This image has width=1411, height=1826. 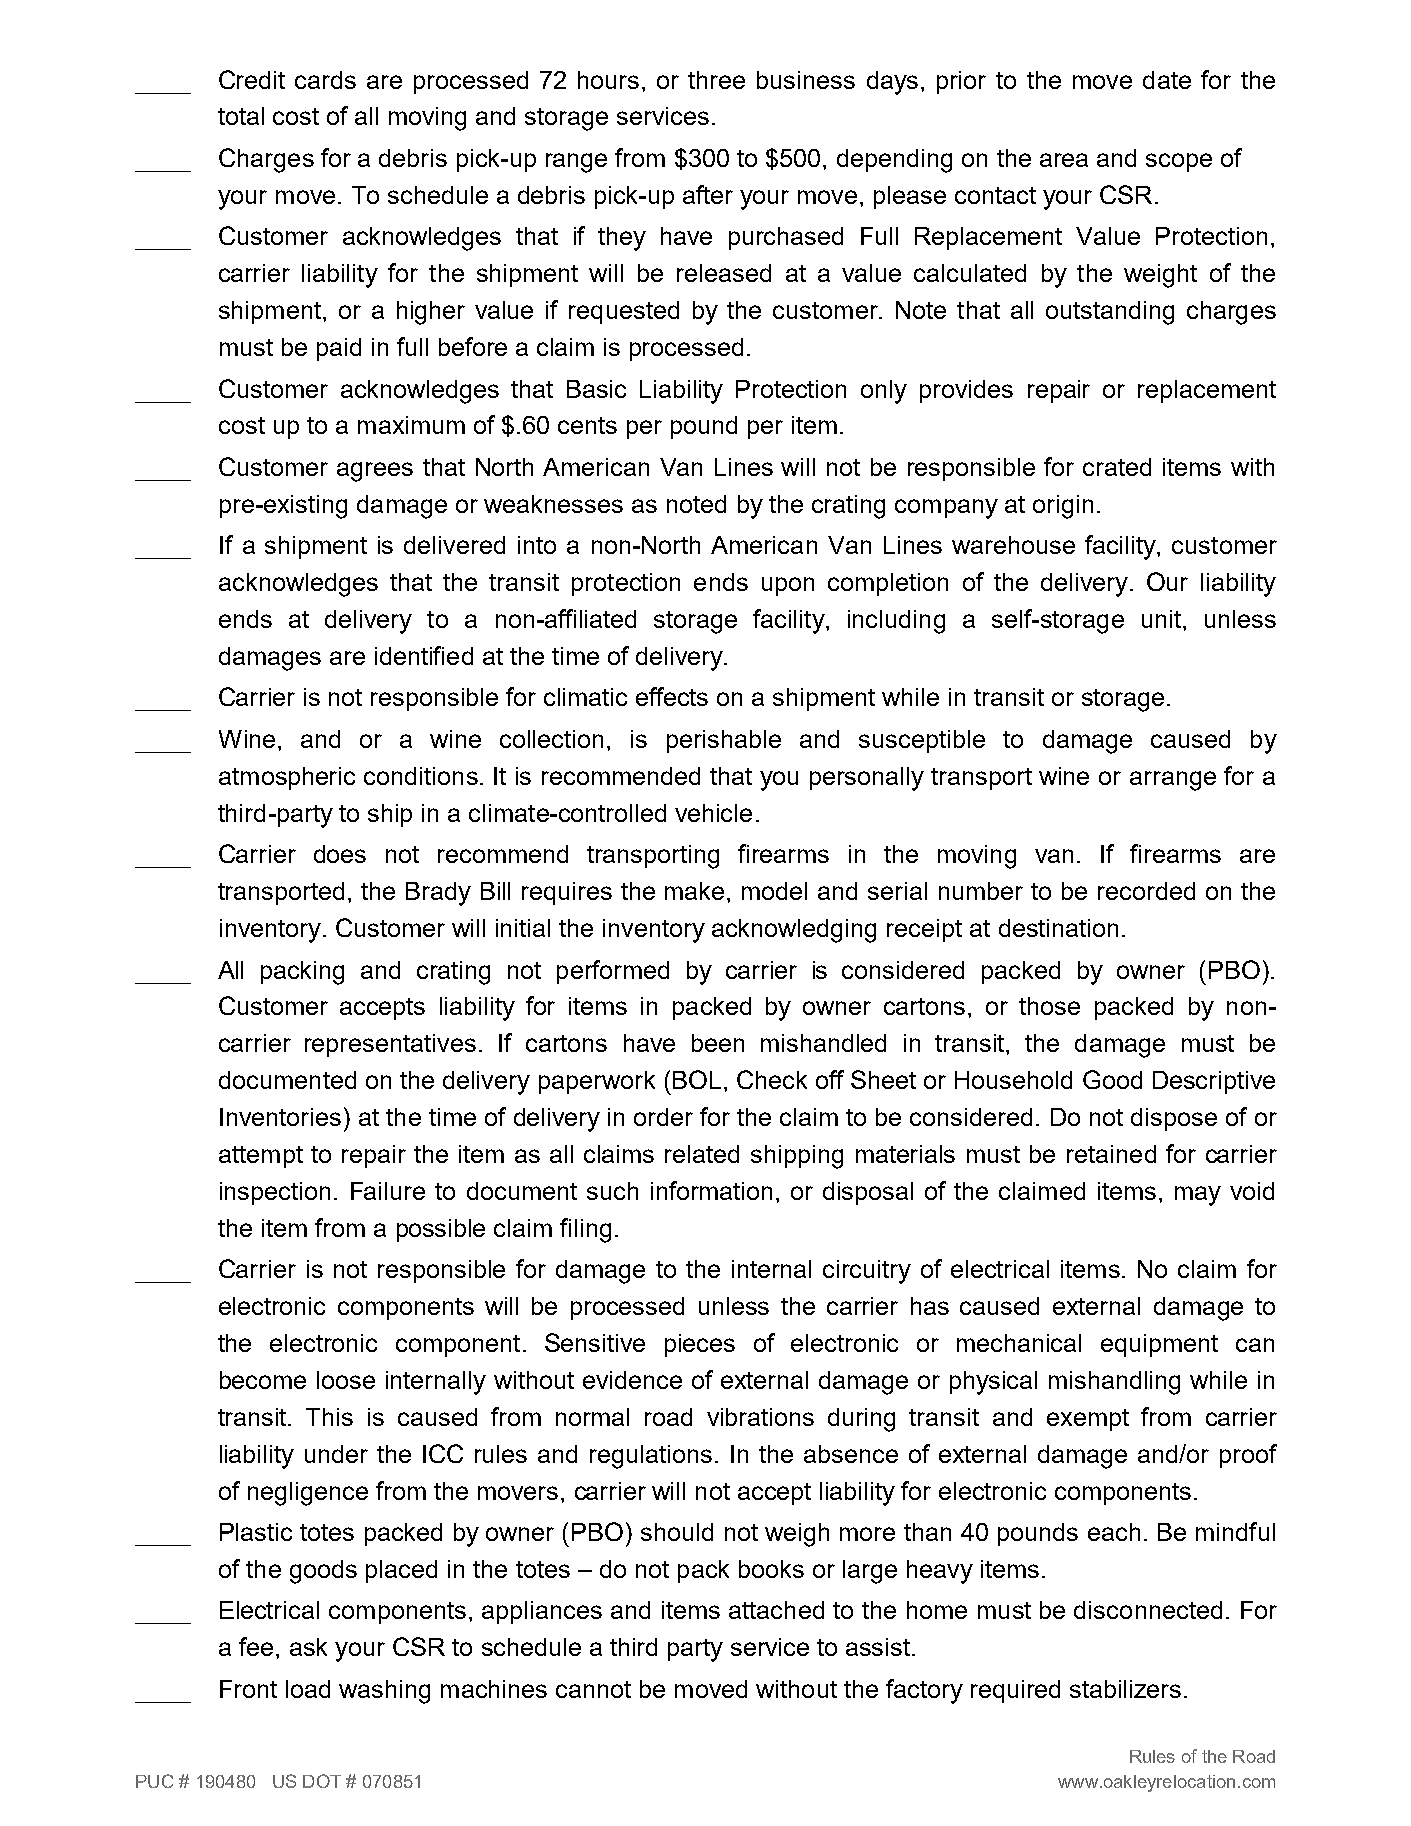 What do you see at coordinates (1161, 619) in the image?
I see `unit` at bounding box center [1161, 619].
